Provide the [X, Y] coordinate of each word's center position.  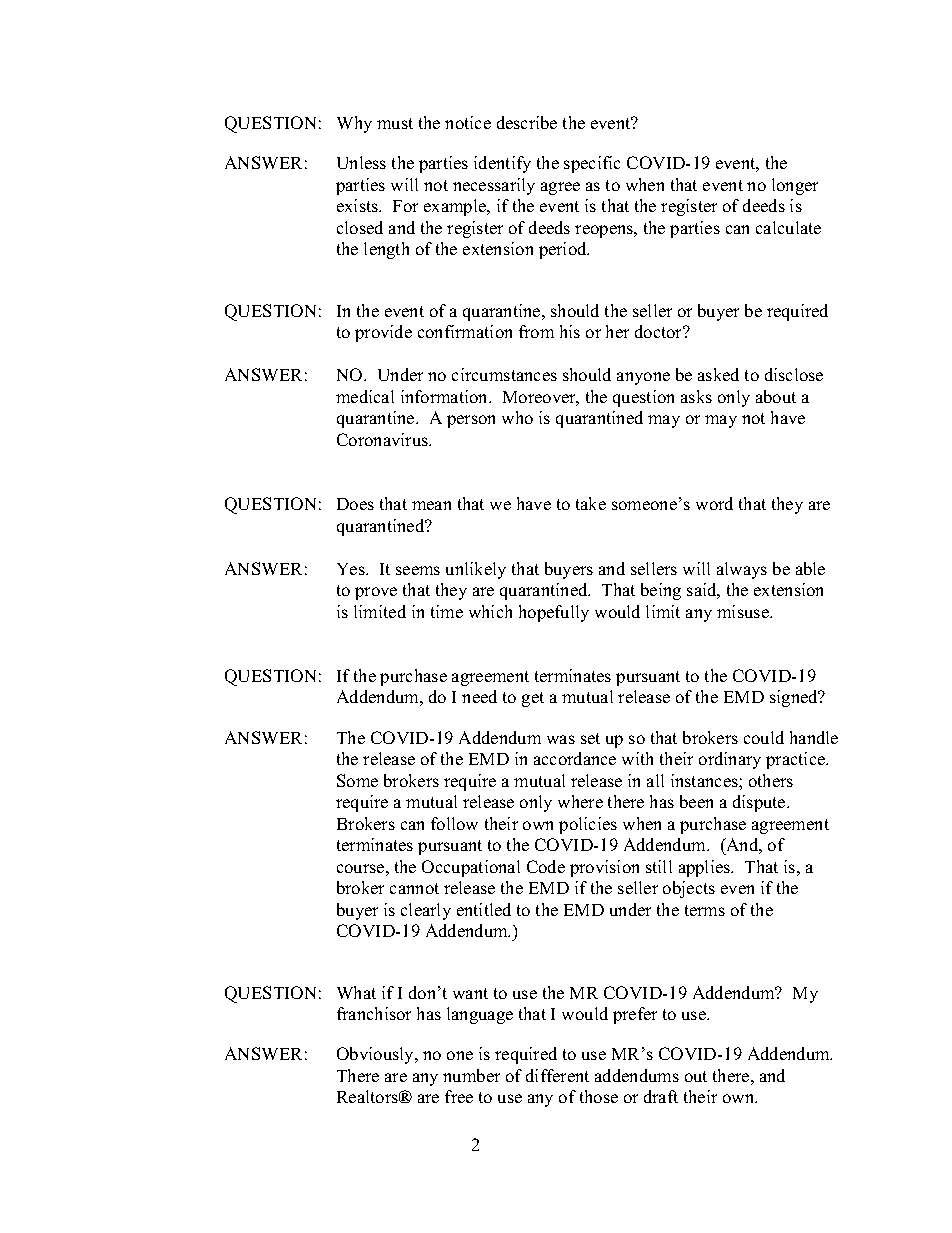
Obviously [377, 1055]
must [395, 123]
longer [795, 186]
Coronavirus [383, 439]
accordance [575, 758]
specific [592, 164]
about [776, 396]
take [591, 503]
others [771, 780]
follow [454, 823]
